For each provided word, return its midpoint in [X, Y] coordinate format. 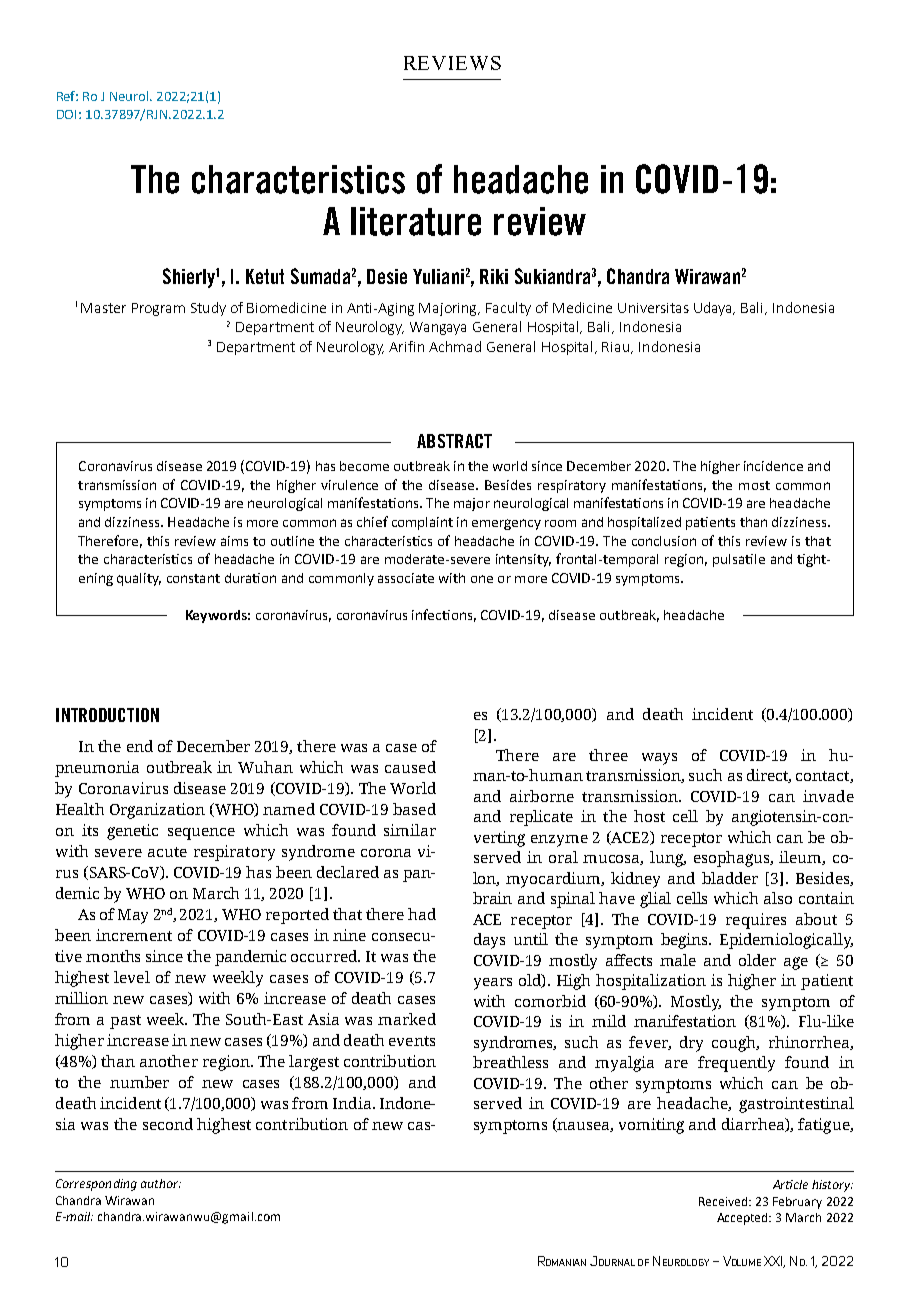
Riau [617, 348]
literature [416, 221]
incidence [773, 466]
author [161, 1183]
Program [158, 309]
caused [410, 767]
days [489, 941]
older [757, 960]
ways [659, 759]
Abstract [454, 441]
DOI [66, 114]
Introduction [107, 715]
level [132, 977]
